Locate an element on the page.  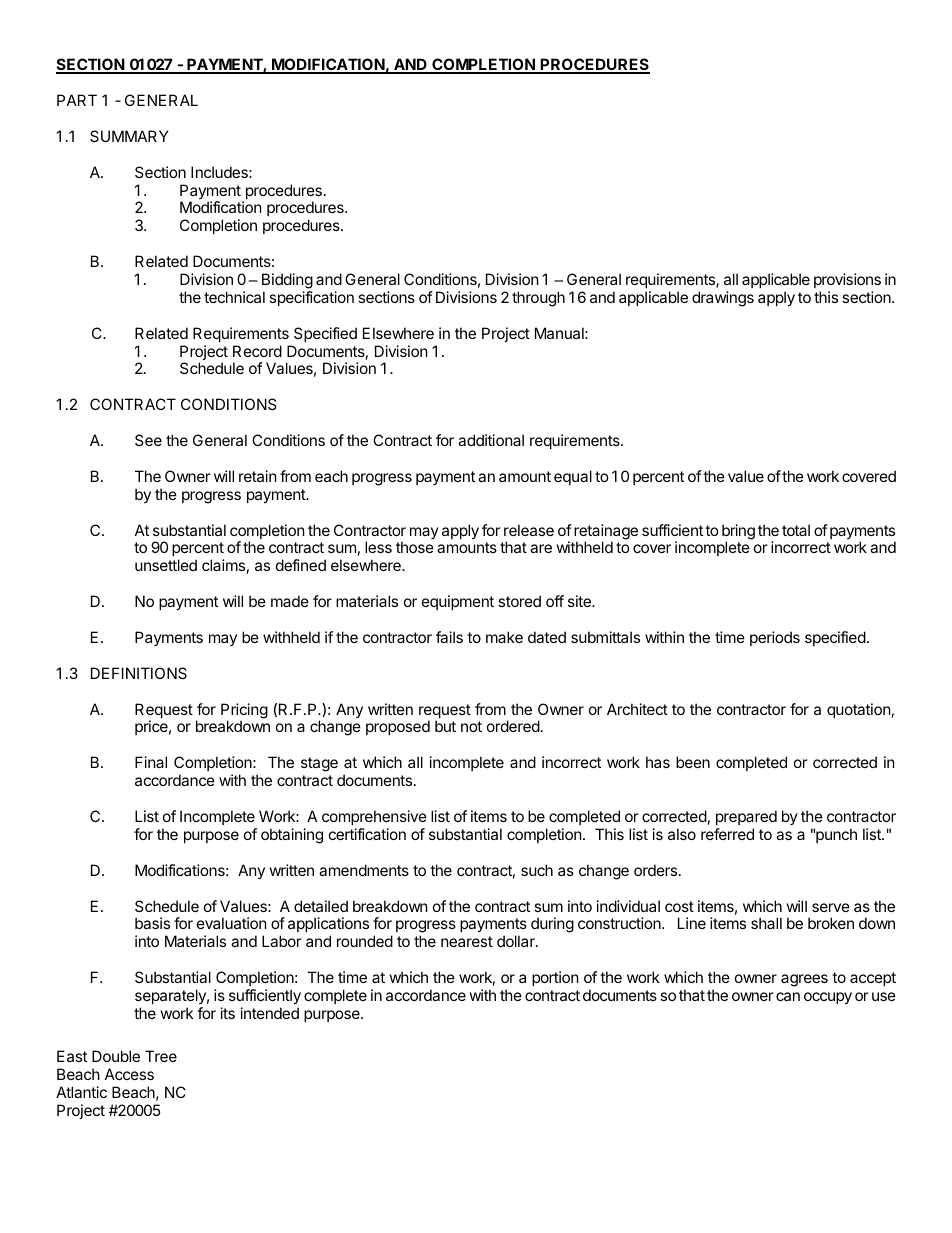
Final is located at coordinates (151, 762).
